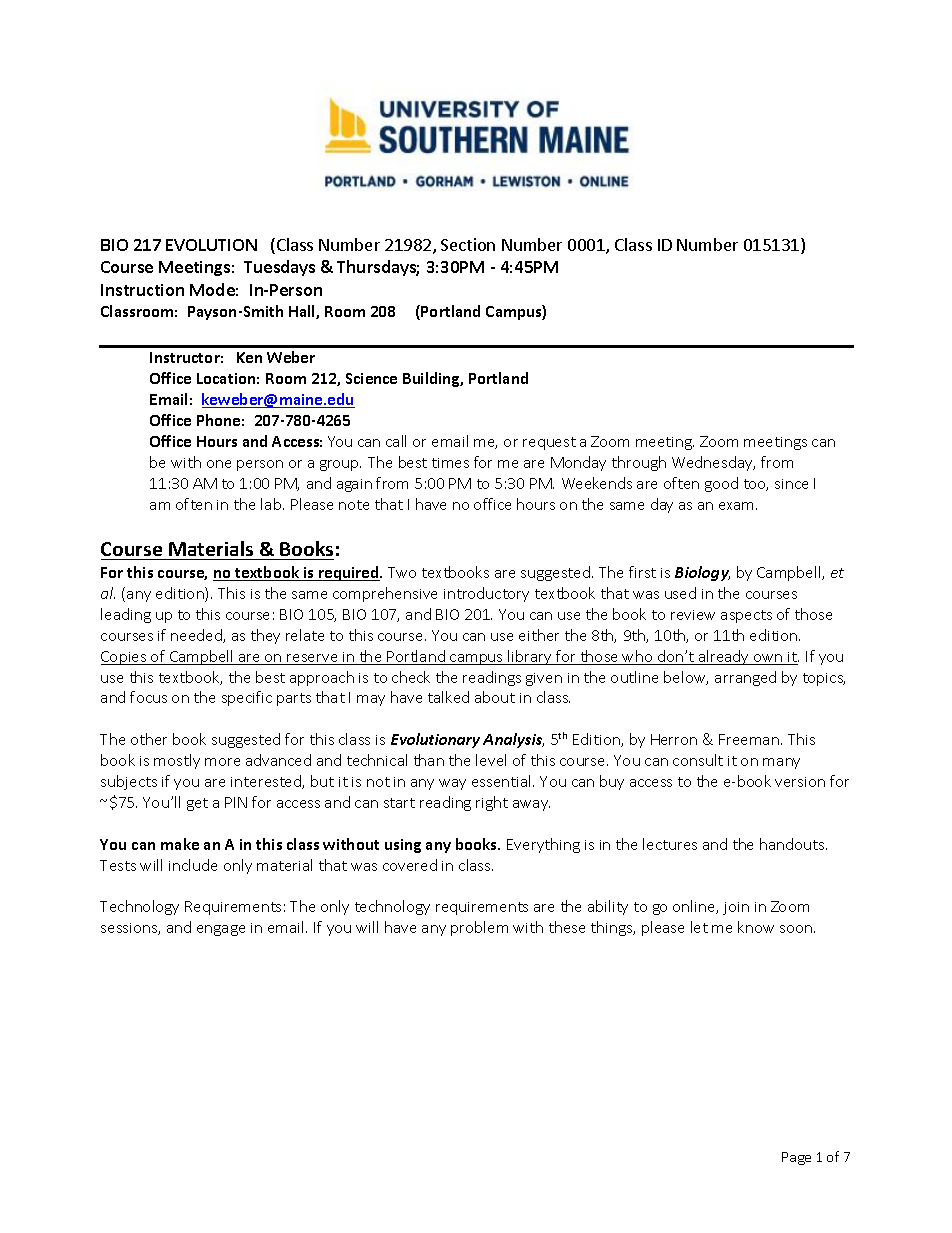 The height and width of the screenshot is (1233, 952). What do you see at coordinates (448, 697) in the screenshot?
I see `talked` at bounding box center [448, 697].
